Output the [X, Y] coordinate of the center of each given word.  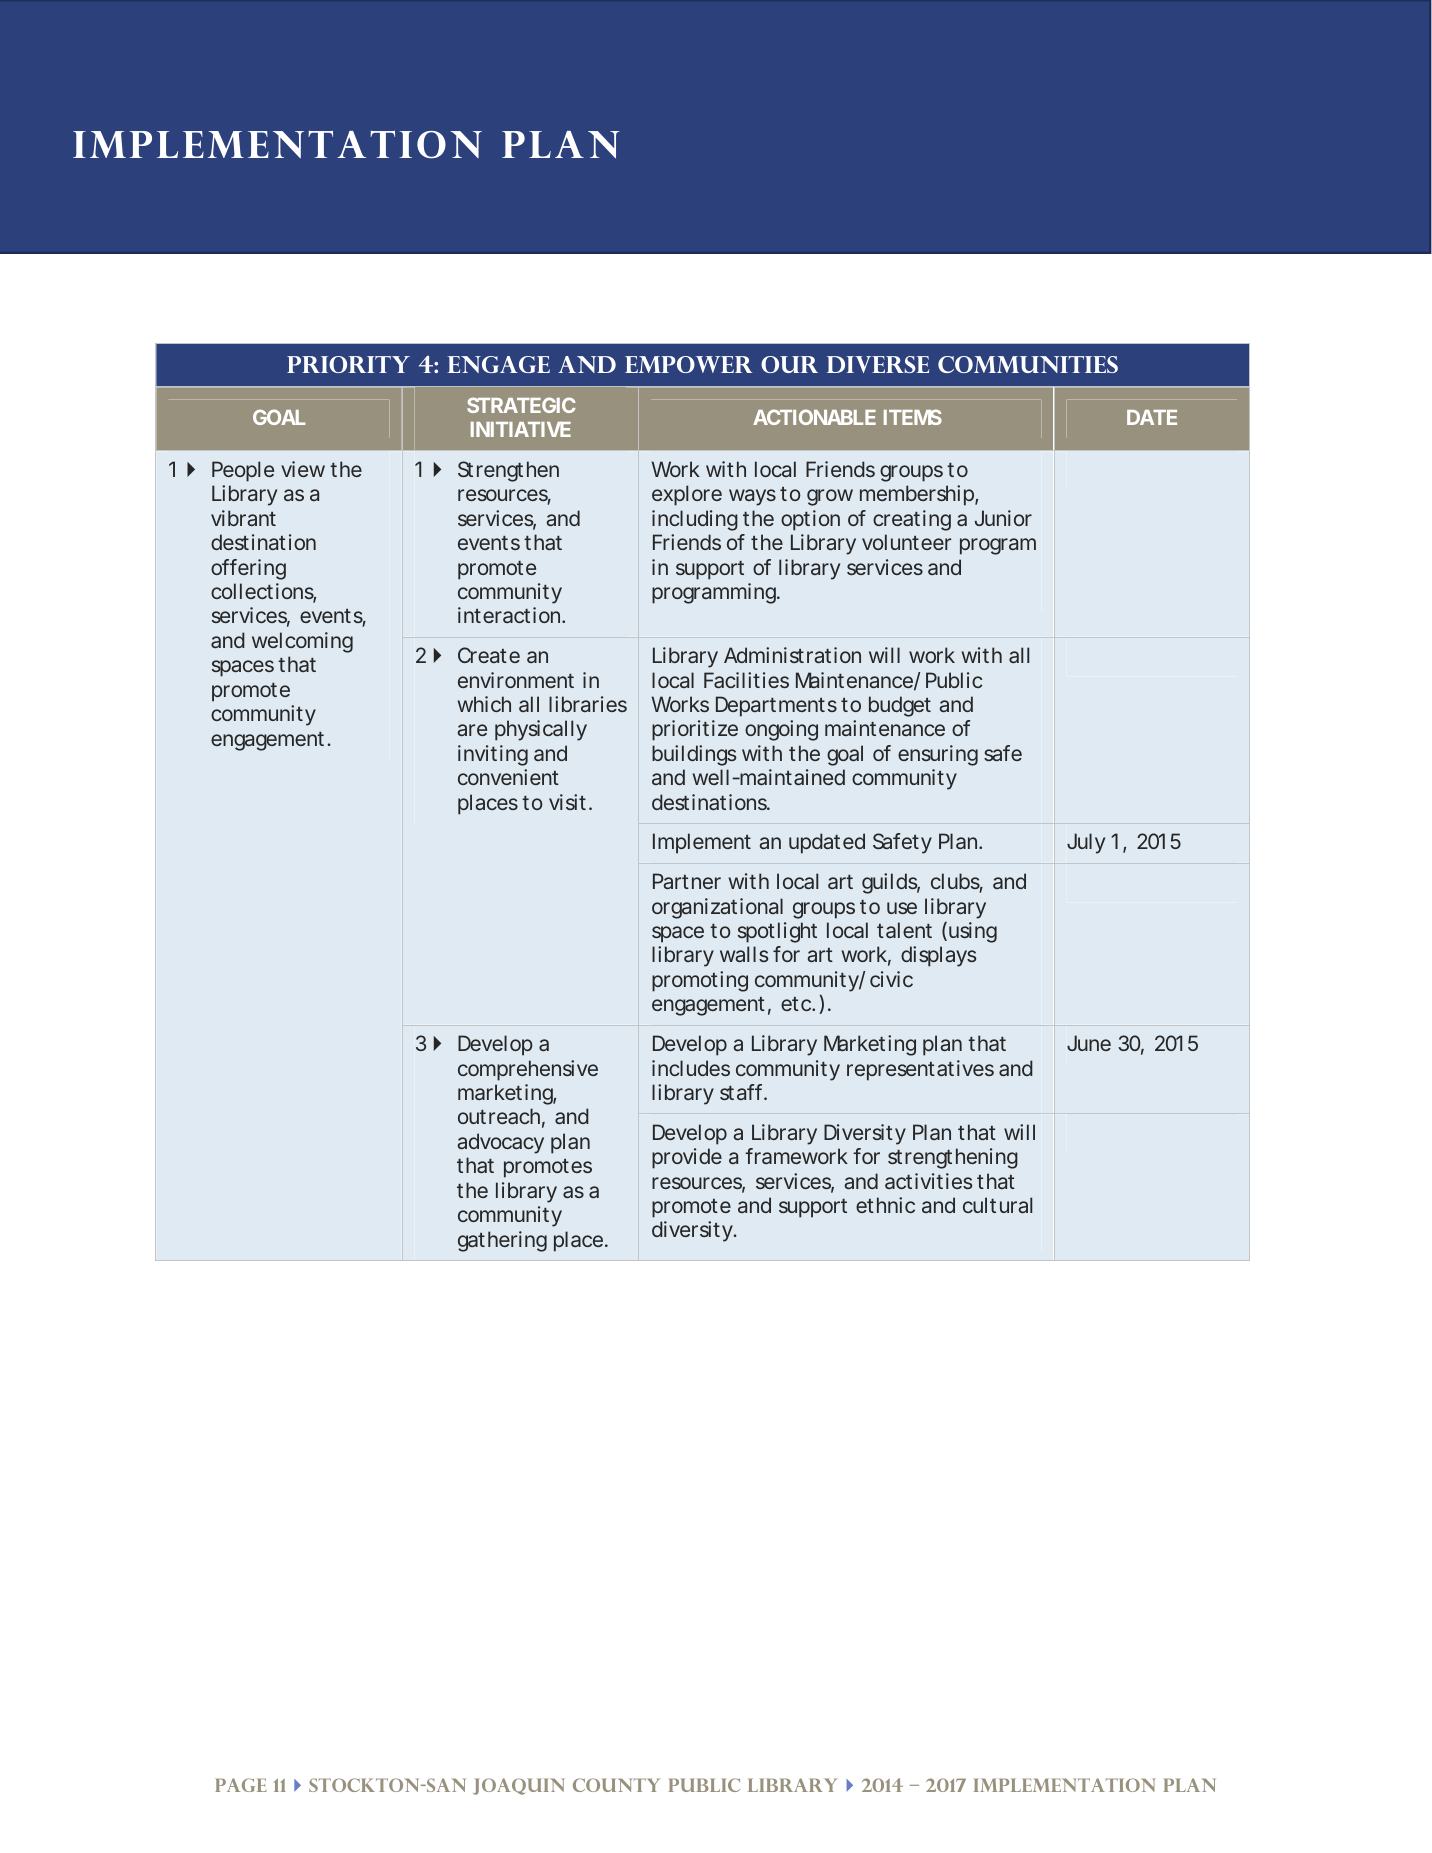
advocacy [500, 1143]
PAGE [241, 1785]
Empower [688, 364]
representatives [920, 1070]
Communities [1028, 364]
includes [691, 1068]
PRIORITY [348, 364]
